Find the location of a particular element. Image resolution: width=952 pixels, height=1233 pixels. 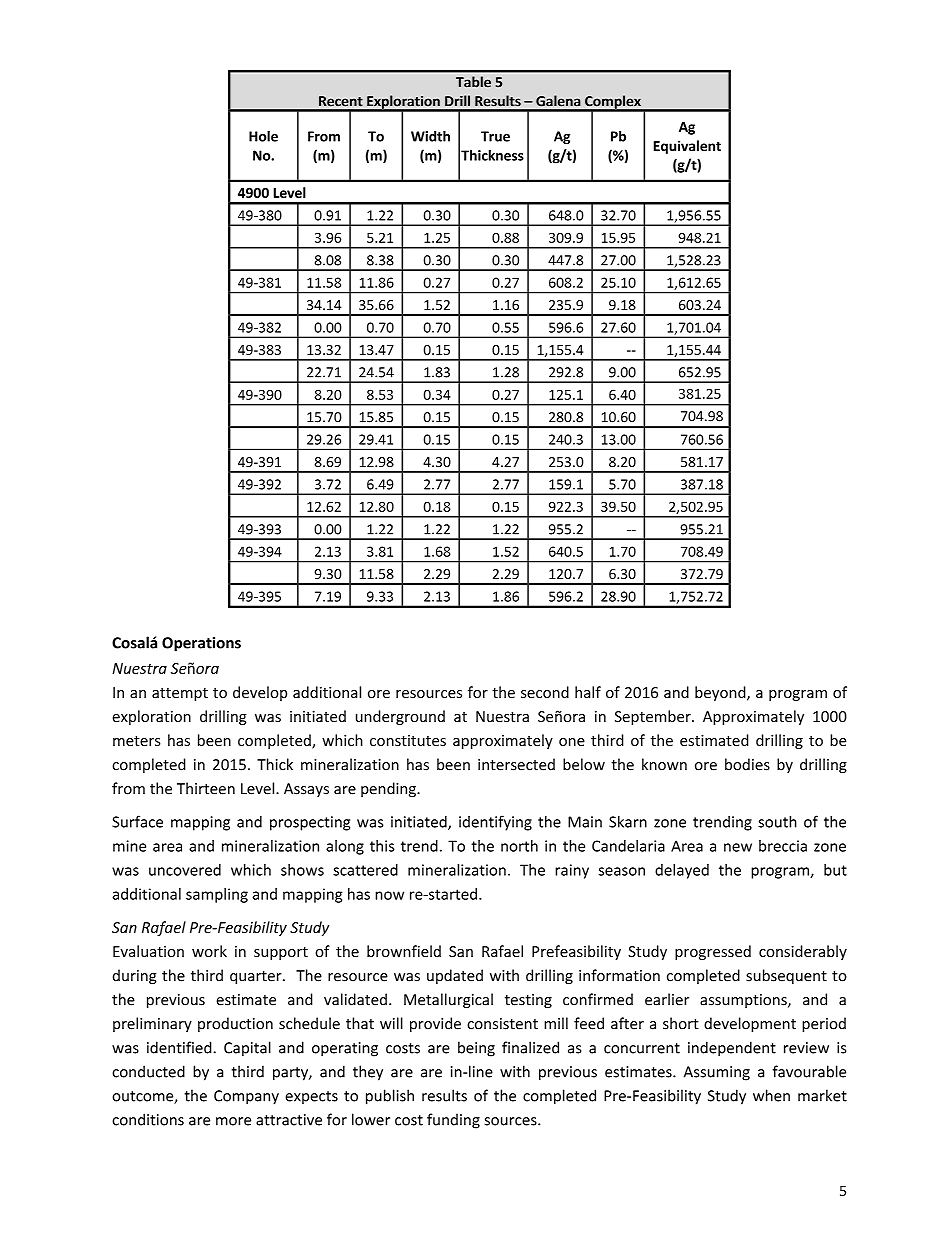

when is located at coordinates (771, 1095).
